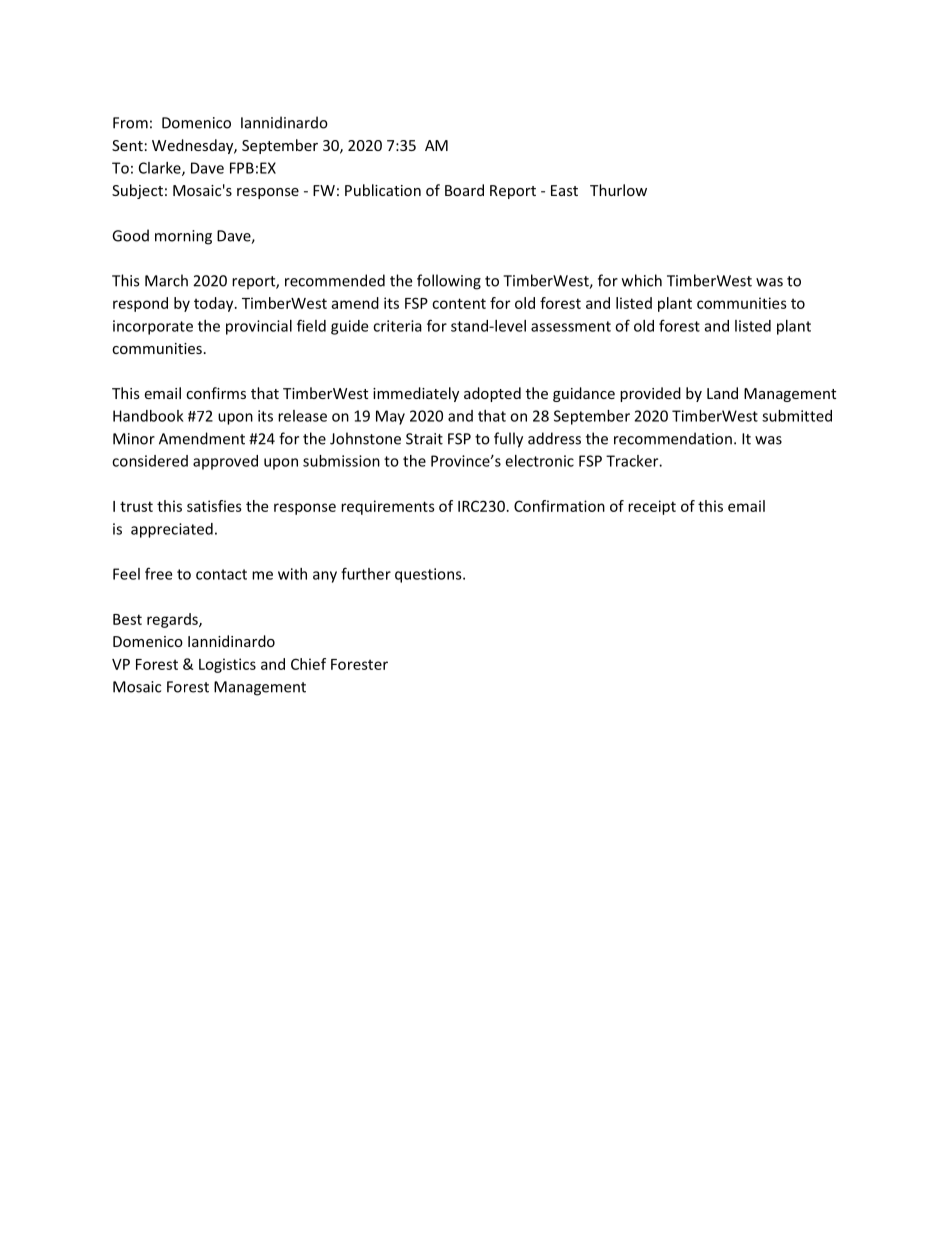  I want to click on Land, so click(722, 393).
